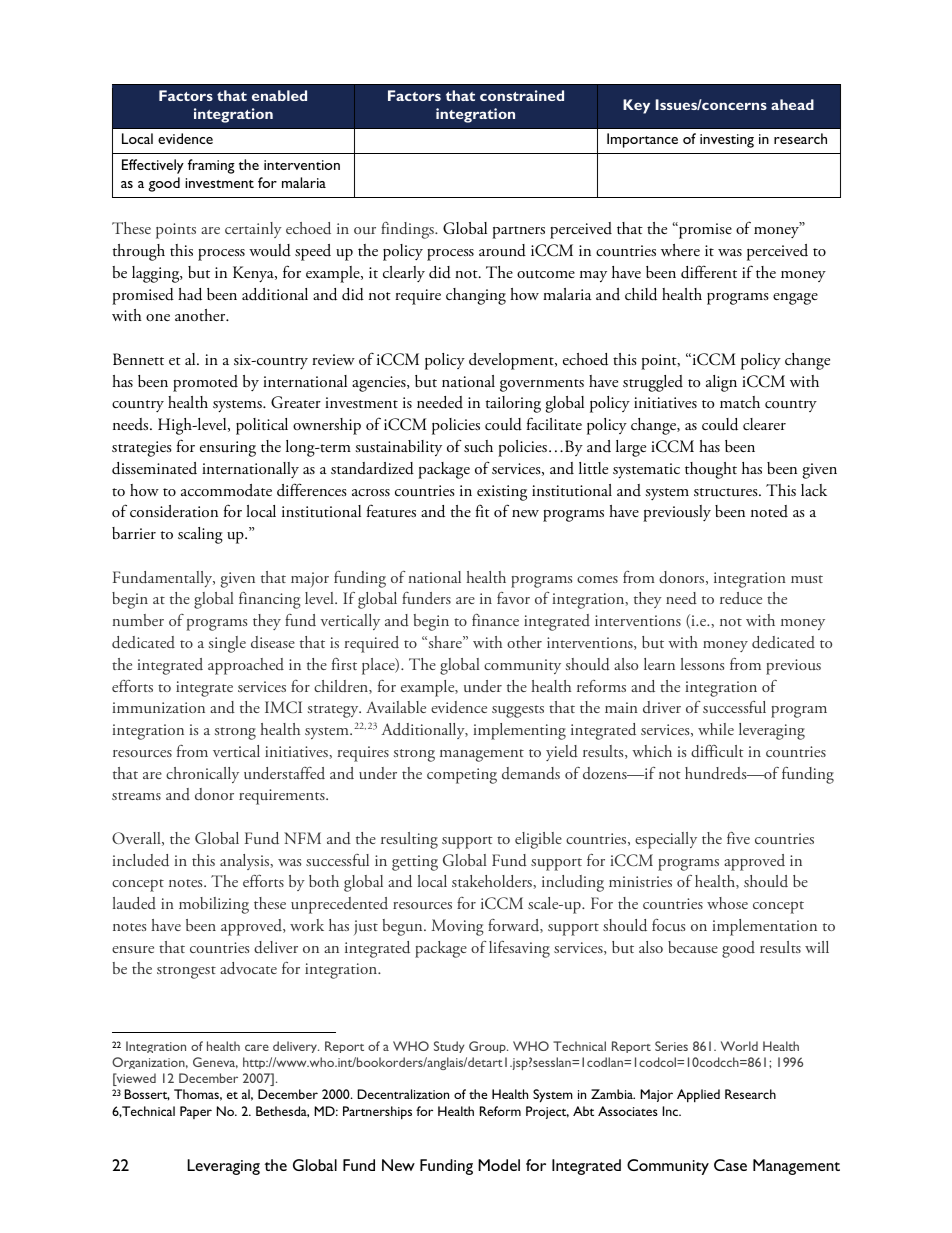  Describe the element at coordinates (499, 1165) in the image. I see `Model` at that location.
